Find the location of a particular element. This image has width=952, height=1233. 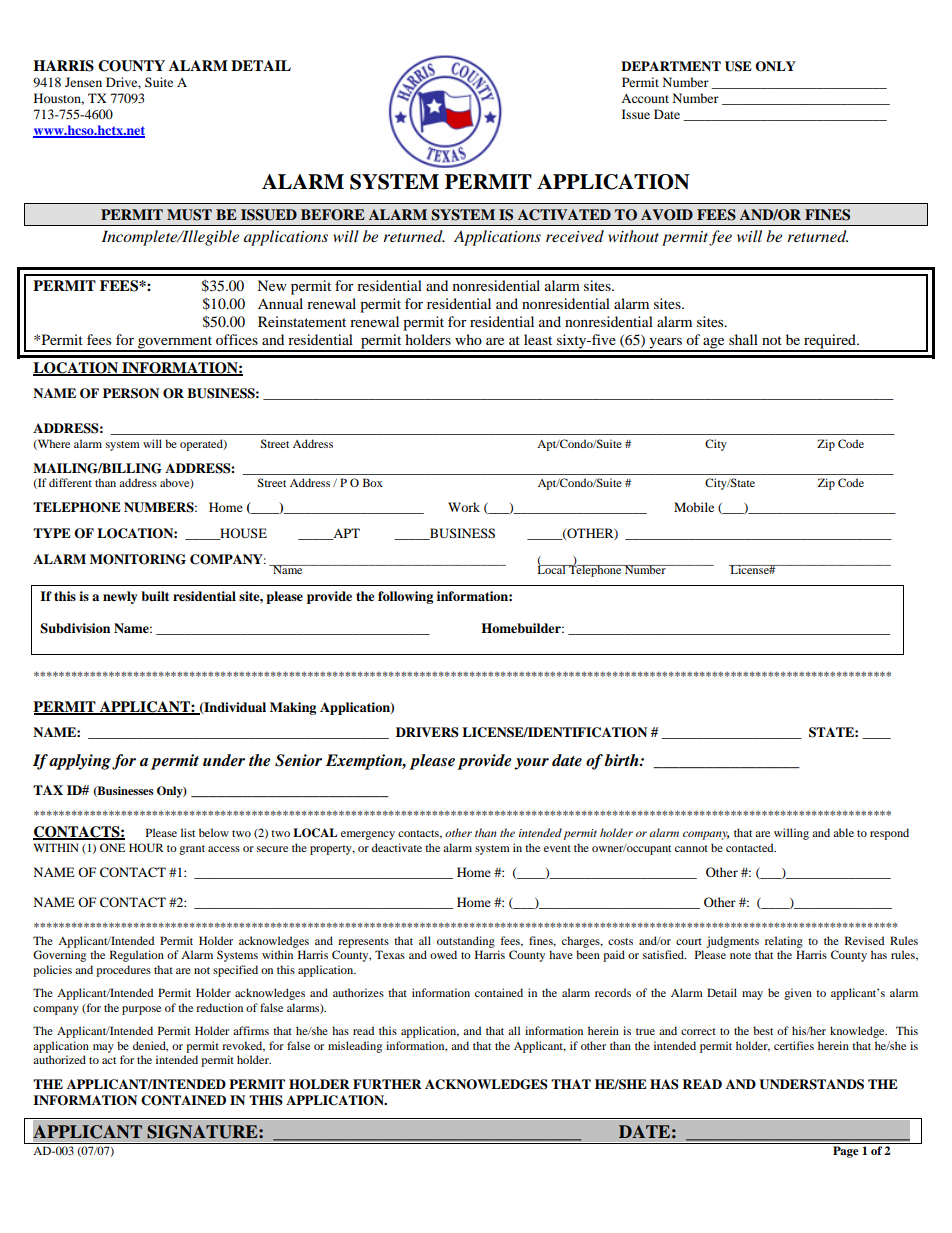

Jensen is located at coordinates (83, 82).
